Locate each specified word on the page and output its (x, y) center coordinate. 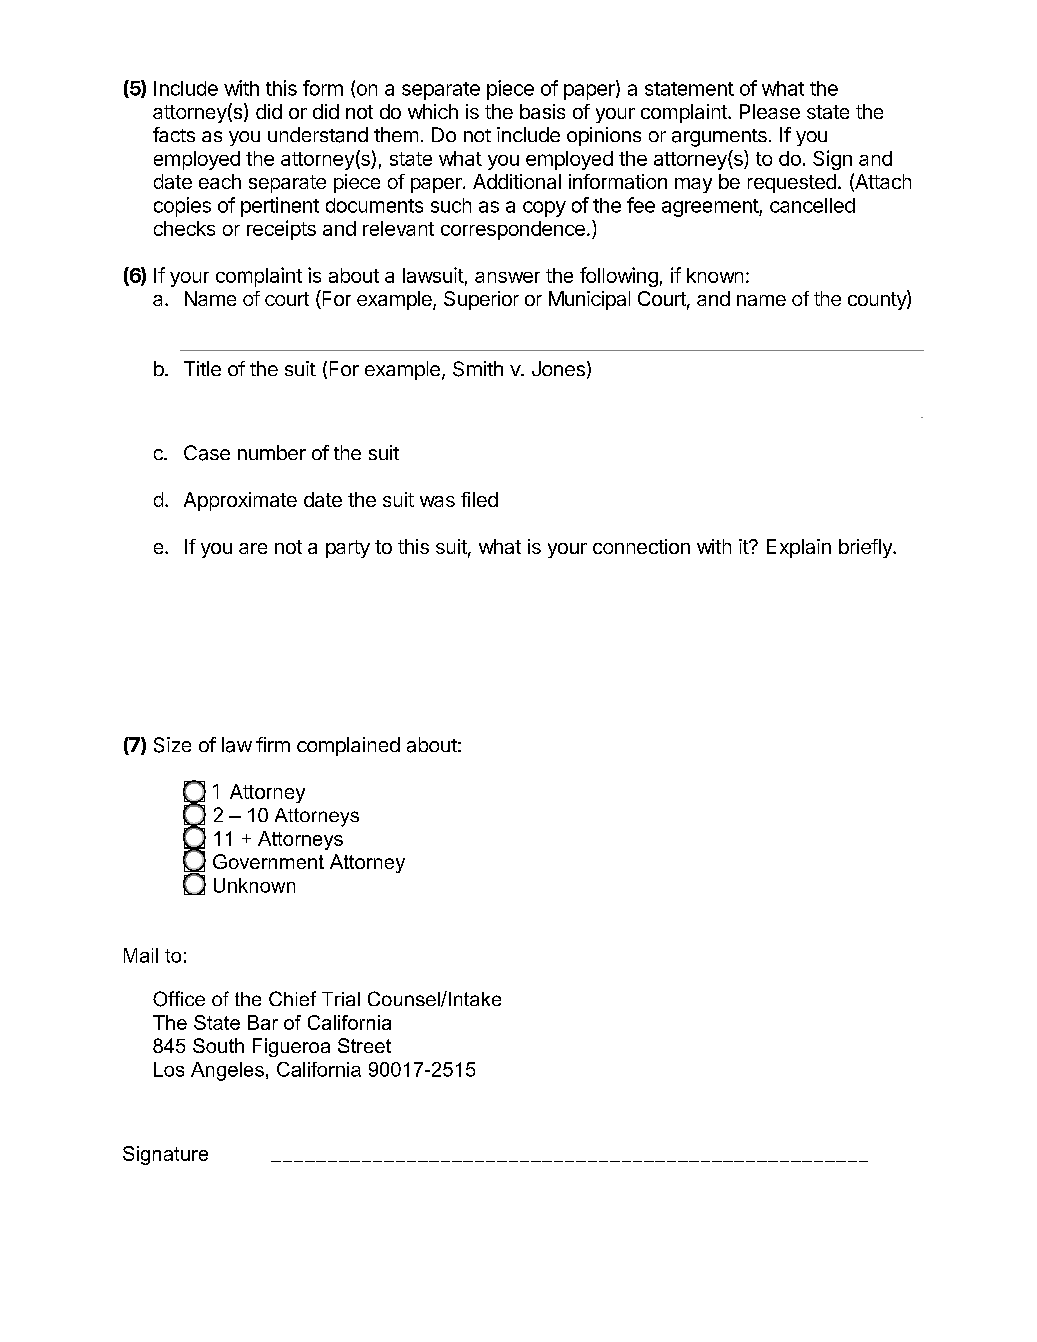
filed (479, 499)
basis (542, 111)
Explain (799, 548)
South (218, 1045)
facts (174, 134)
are (253, 548)
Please (770, 111)
